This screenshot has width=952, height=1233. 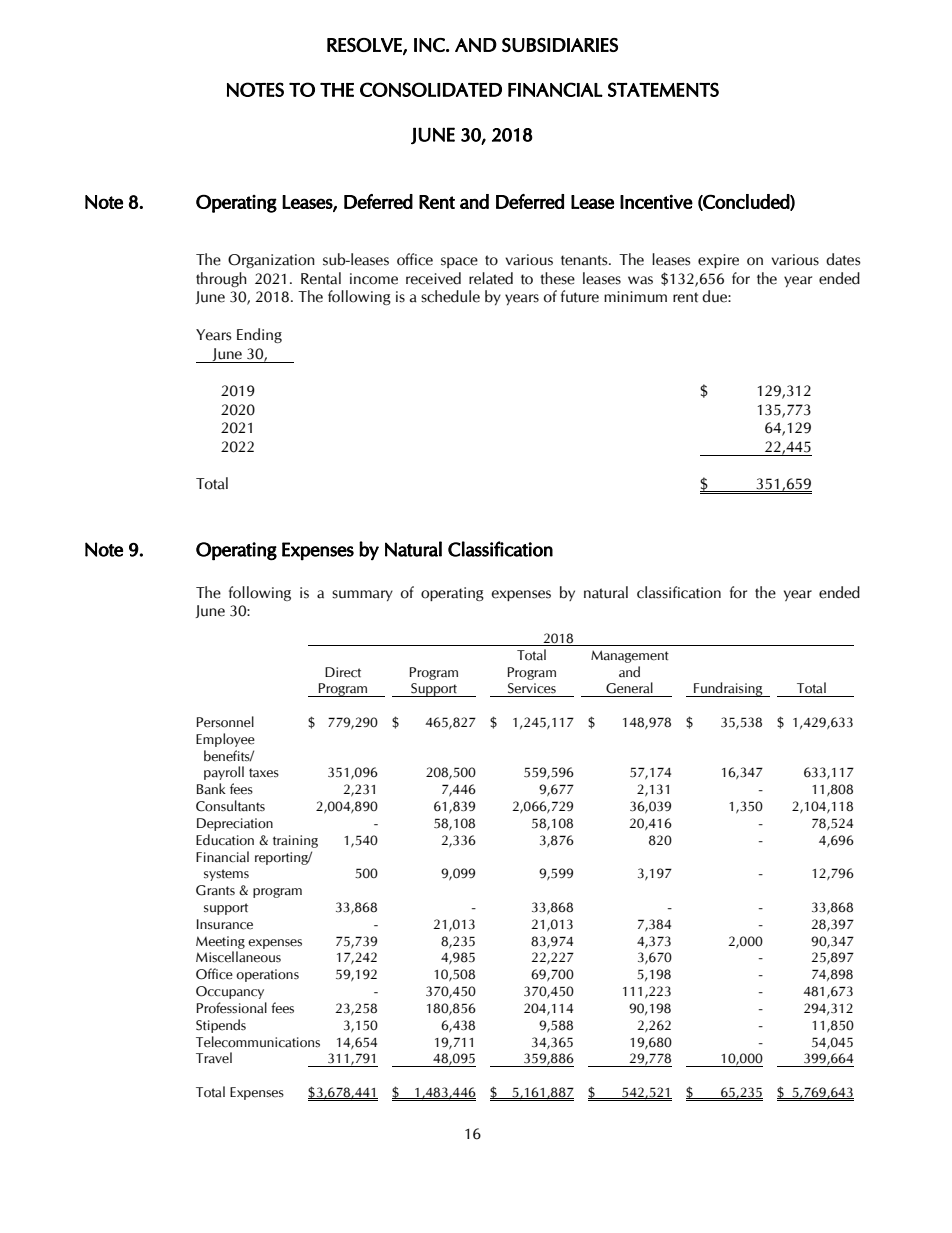 What do you see at coordinates (560, 45) in the screenshot?
I see `SUBSIDIARIES` at bounding box center [560, 45].
